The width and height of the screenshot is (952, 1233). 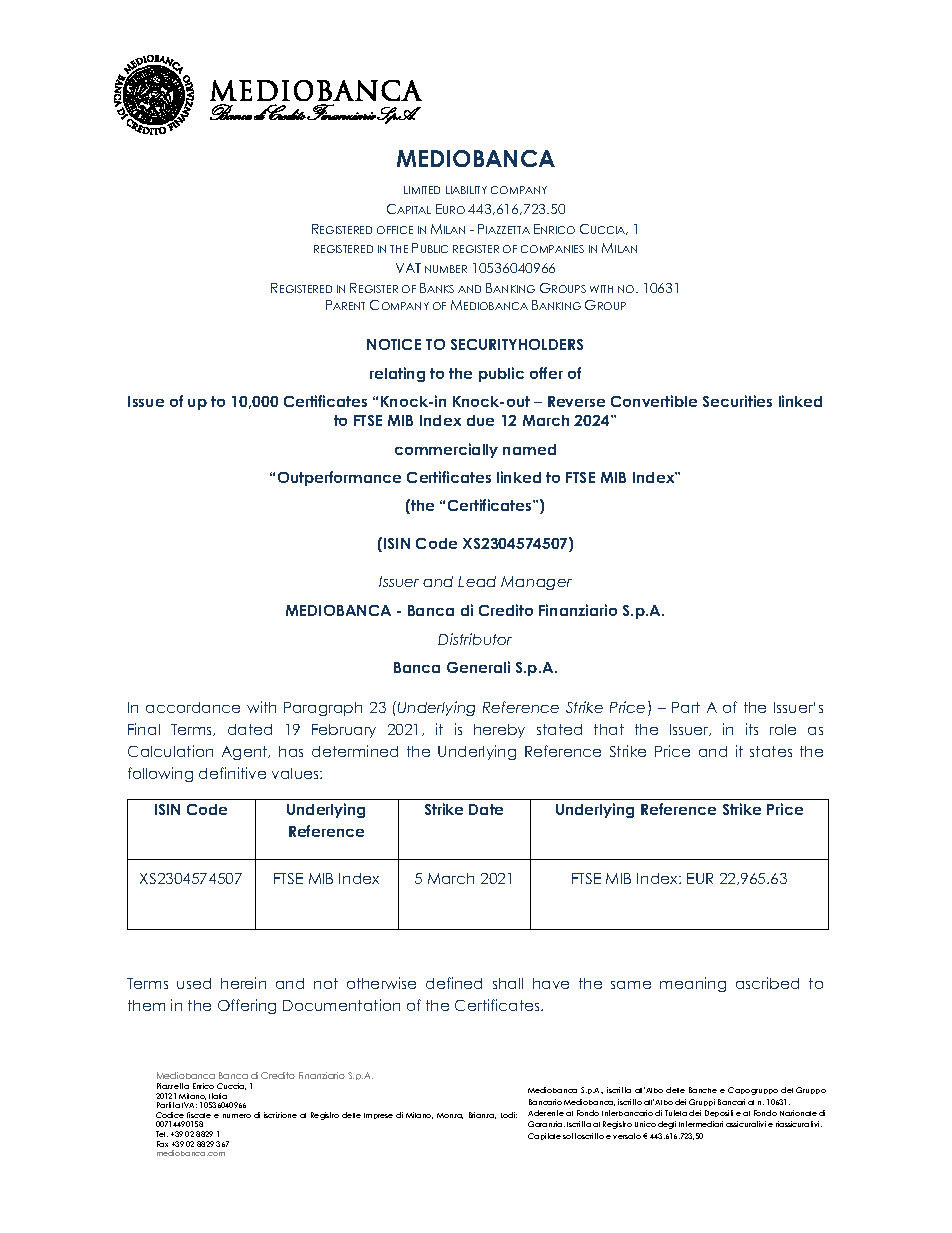 What do you see at coordinates (466, 190) in the screenshot?
I see `LIABILITY` at bounding box center [466, 190].
